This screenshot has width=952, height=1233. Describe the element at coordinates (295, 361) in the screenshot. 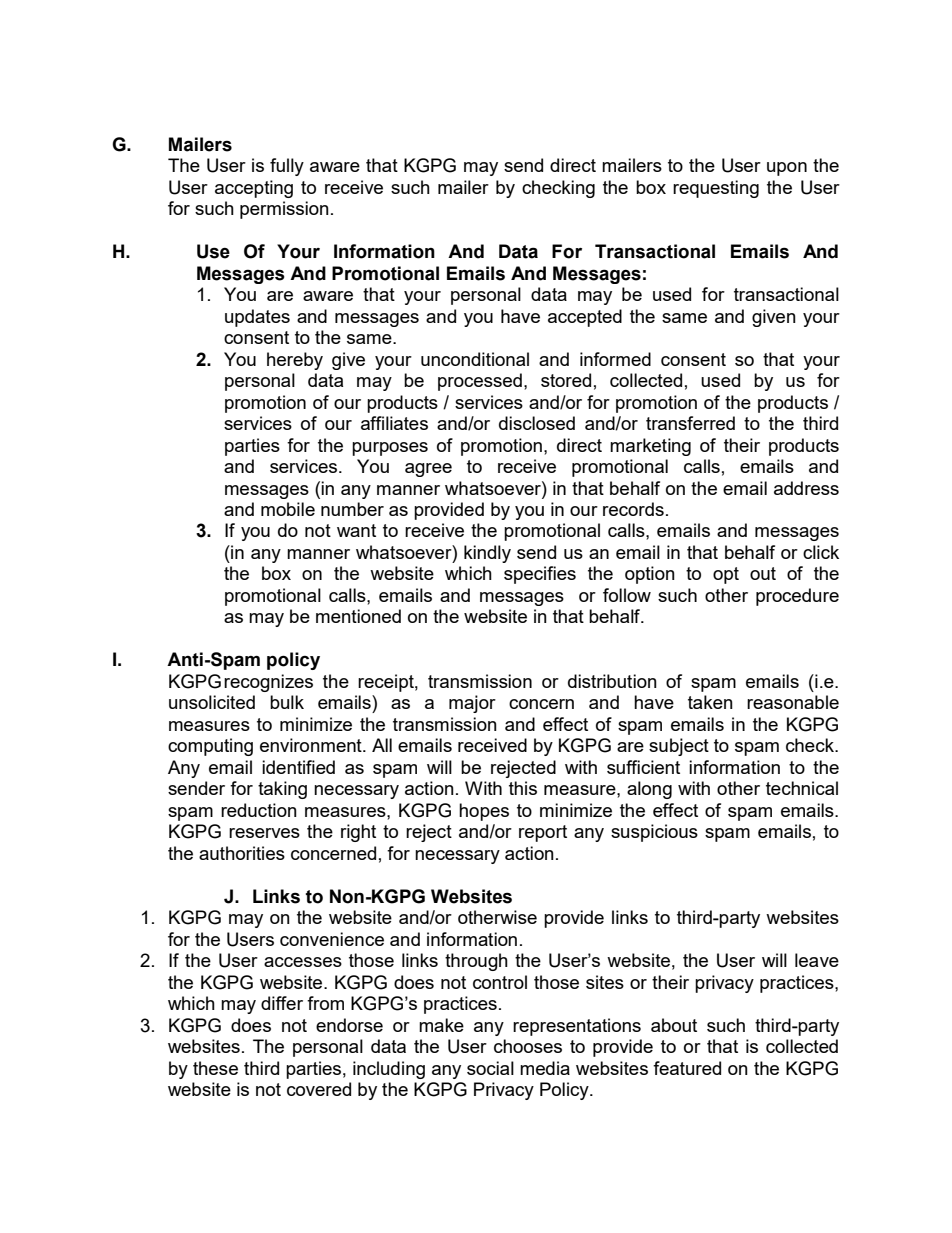

I see `hereby` at that location.
